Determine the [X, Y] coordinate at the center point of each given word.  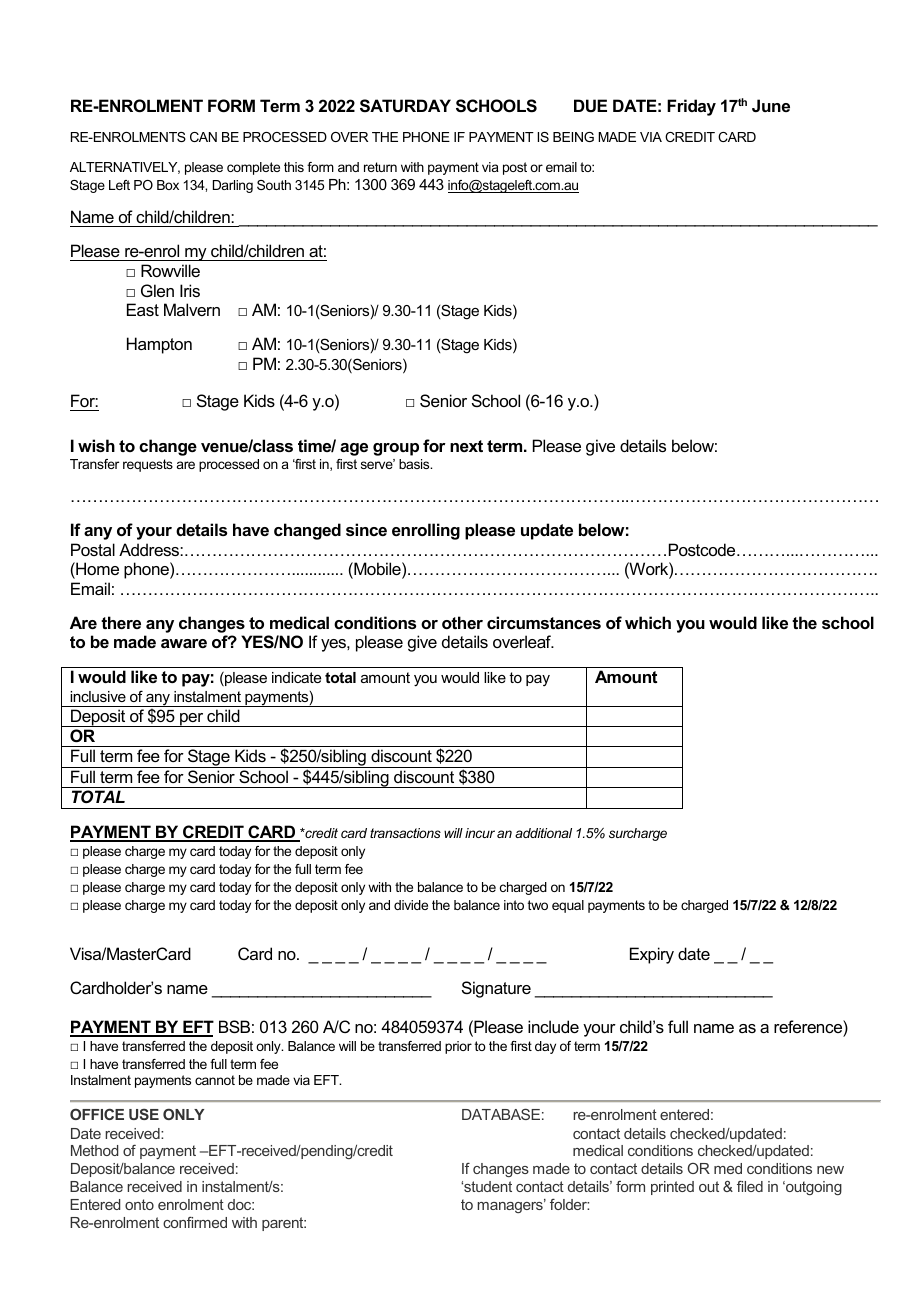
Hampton [159, 345]
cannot [215, 1080]
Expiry [652, 955]
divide [411, 905]
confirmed [195, 1222]
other [462, 622]
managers [511, 1206]
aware [184, 643]
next [466, 446]
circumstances [544, 622]
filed [750, 1186]
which [648, 622]
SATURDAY [405, 106]
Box [168, 185]
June [771, 105]
